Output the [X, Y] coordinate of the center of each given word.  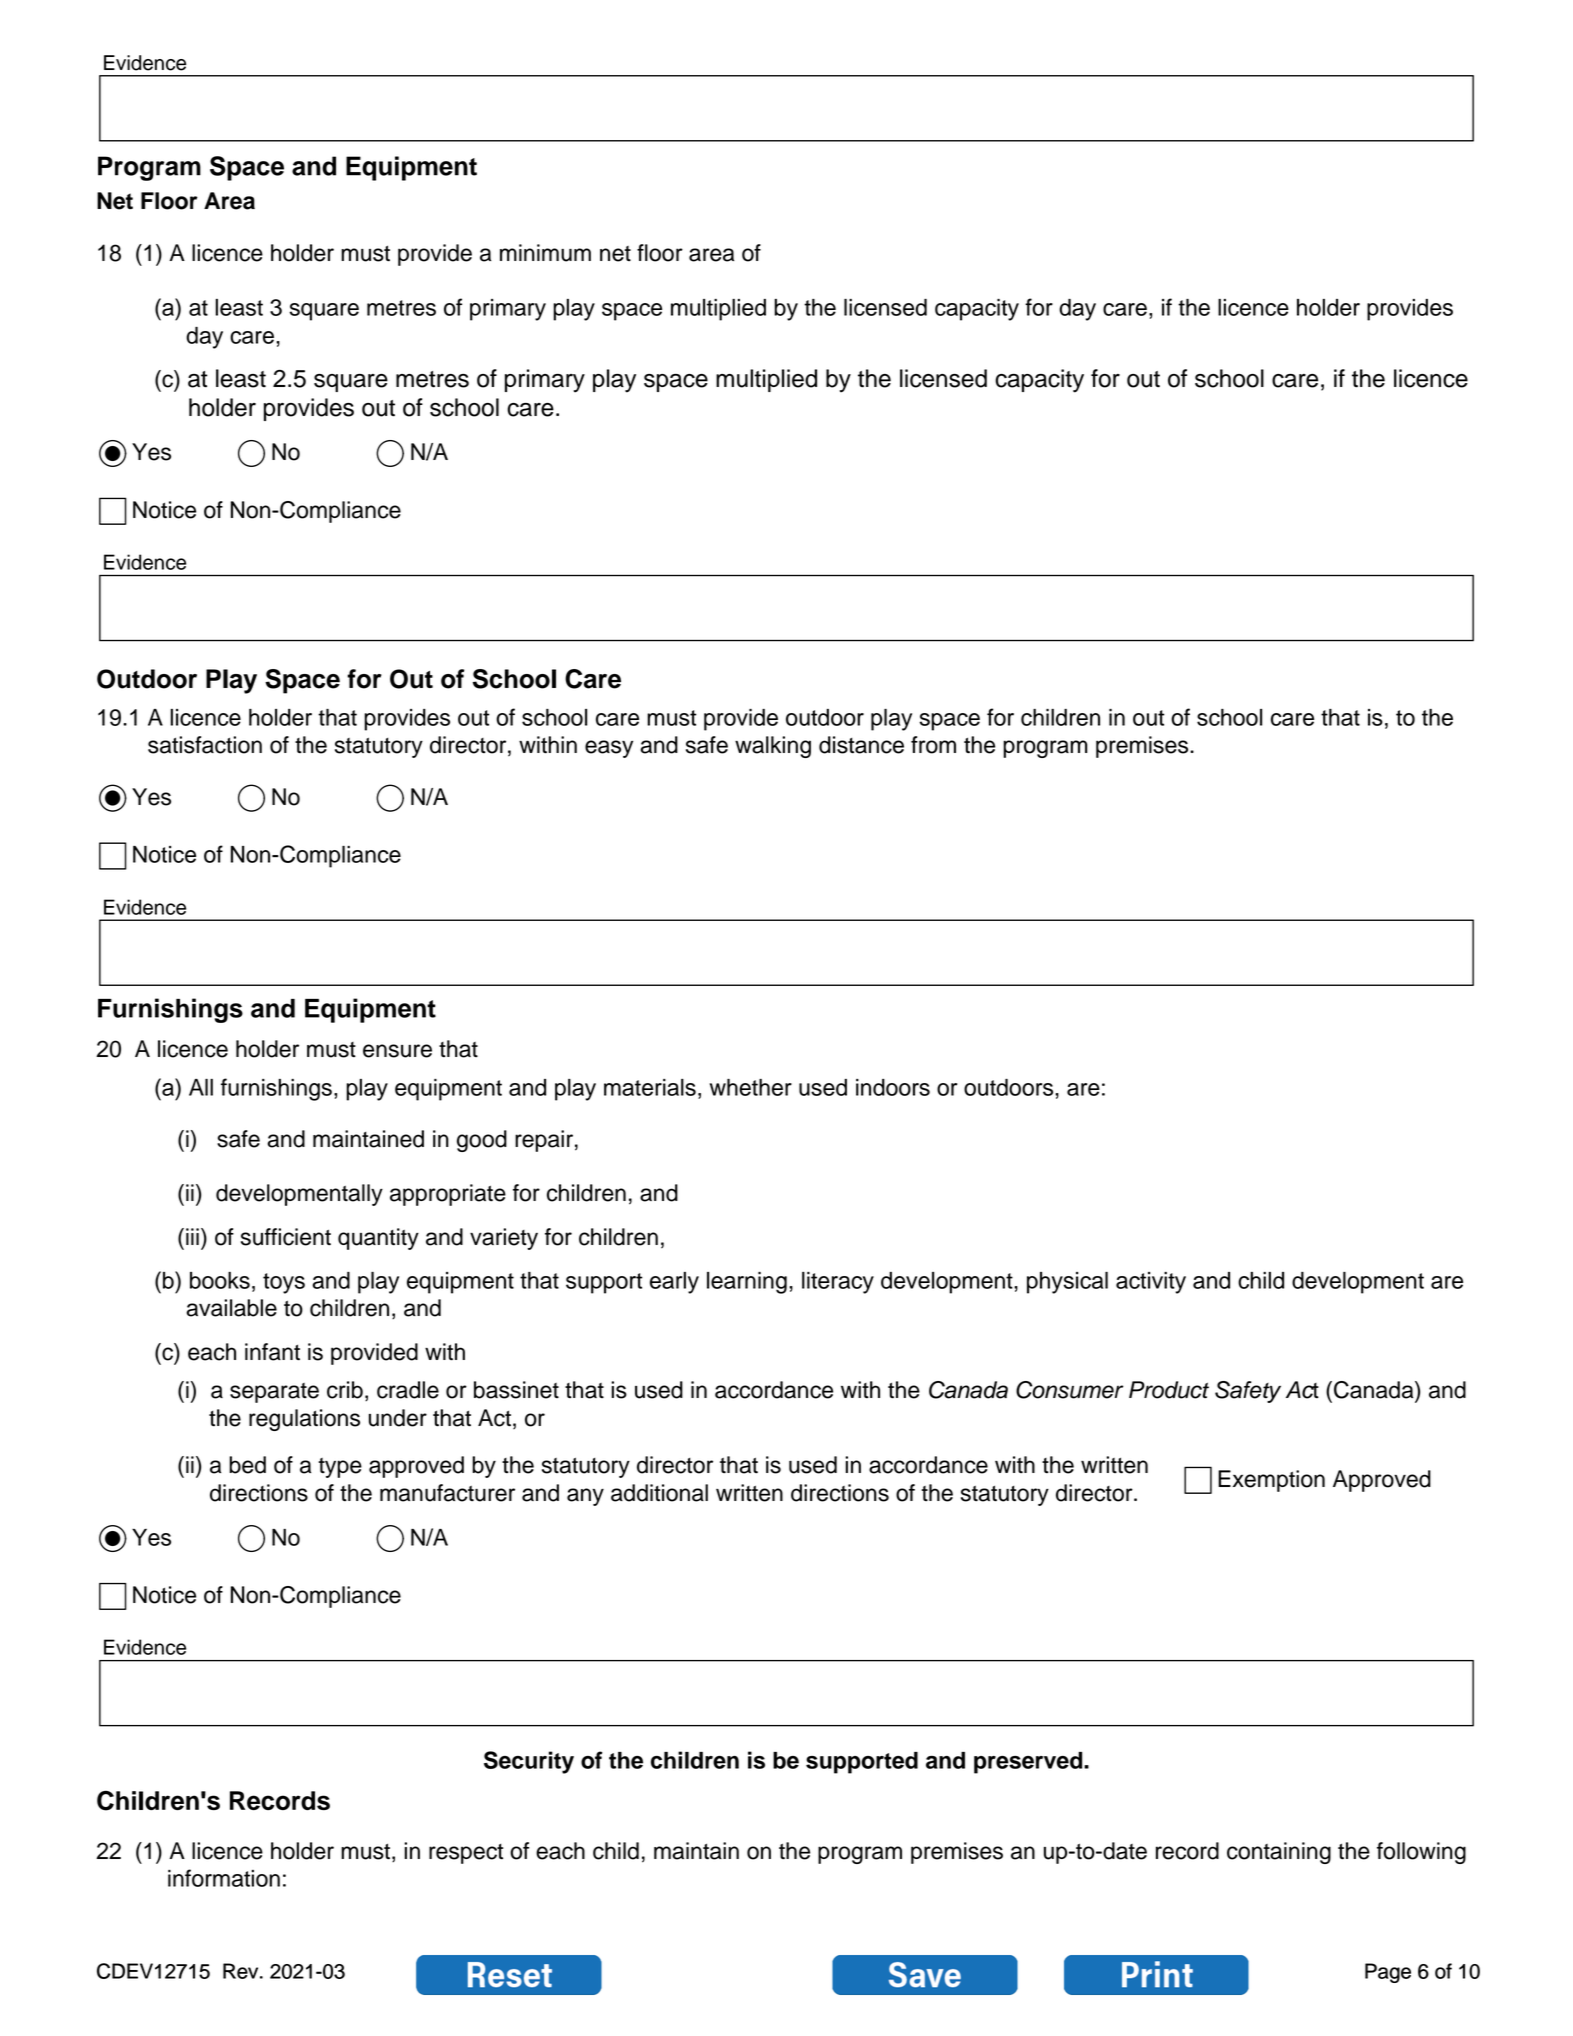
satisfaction [205, 745]
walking [773, 747]
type [340, 1468]
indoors [893, 1087]
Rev [242, 1971]
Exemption [1271, 1481]
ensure [397, 1051]
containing [1279, 1853]
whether [751, 1087]
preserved [1029, 1763]
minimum [545, 253]
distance [861, 745]
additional [659, 1493]
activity [1151, 1283]
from [933, 745]
